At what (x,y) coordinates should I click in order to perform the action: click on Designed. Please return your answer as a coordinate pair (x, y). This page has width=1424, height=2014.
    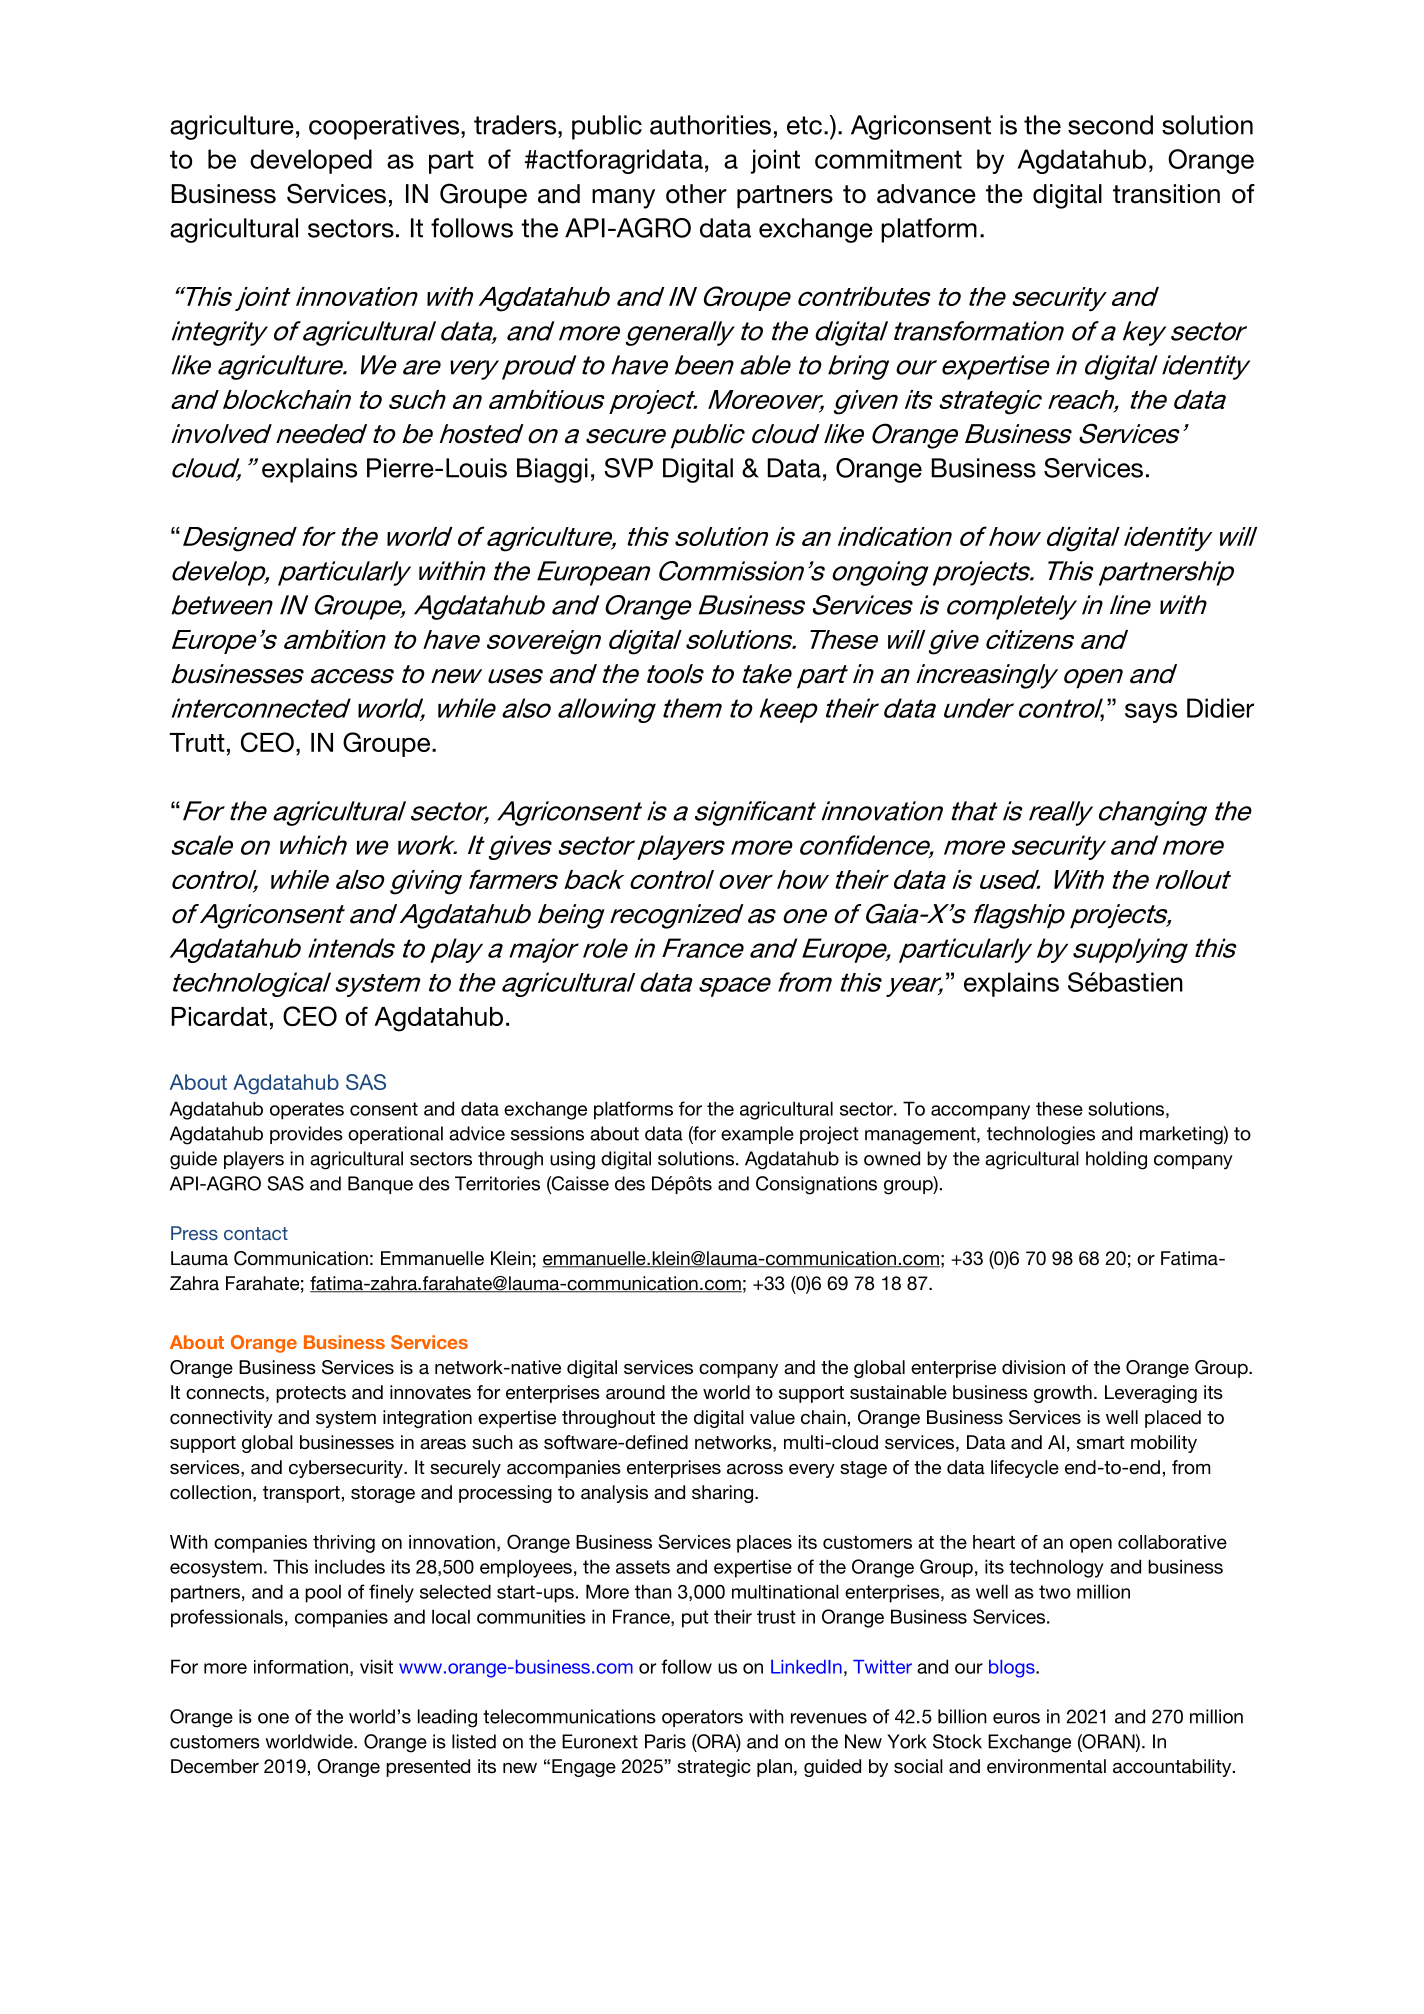
    Looking at the image, I should click on (240, 539).
